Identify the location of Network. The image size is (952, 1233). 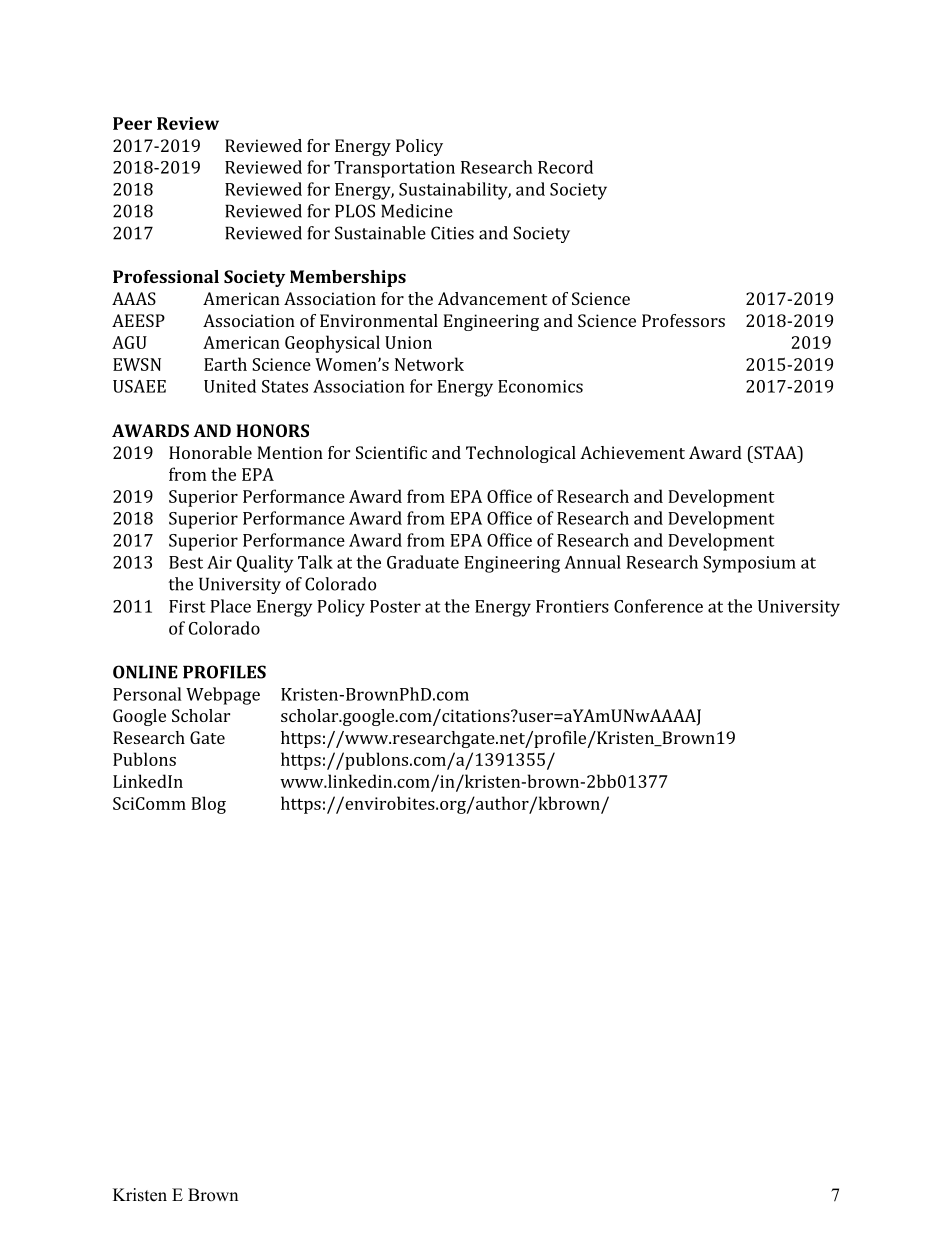
(429, 364).
